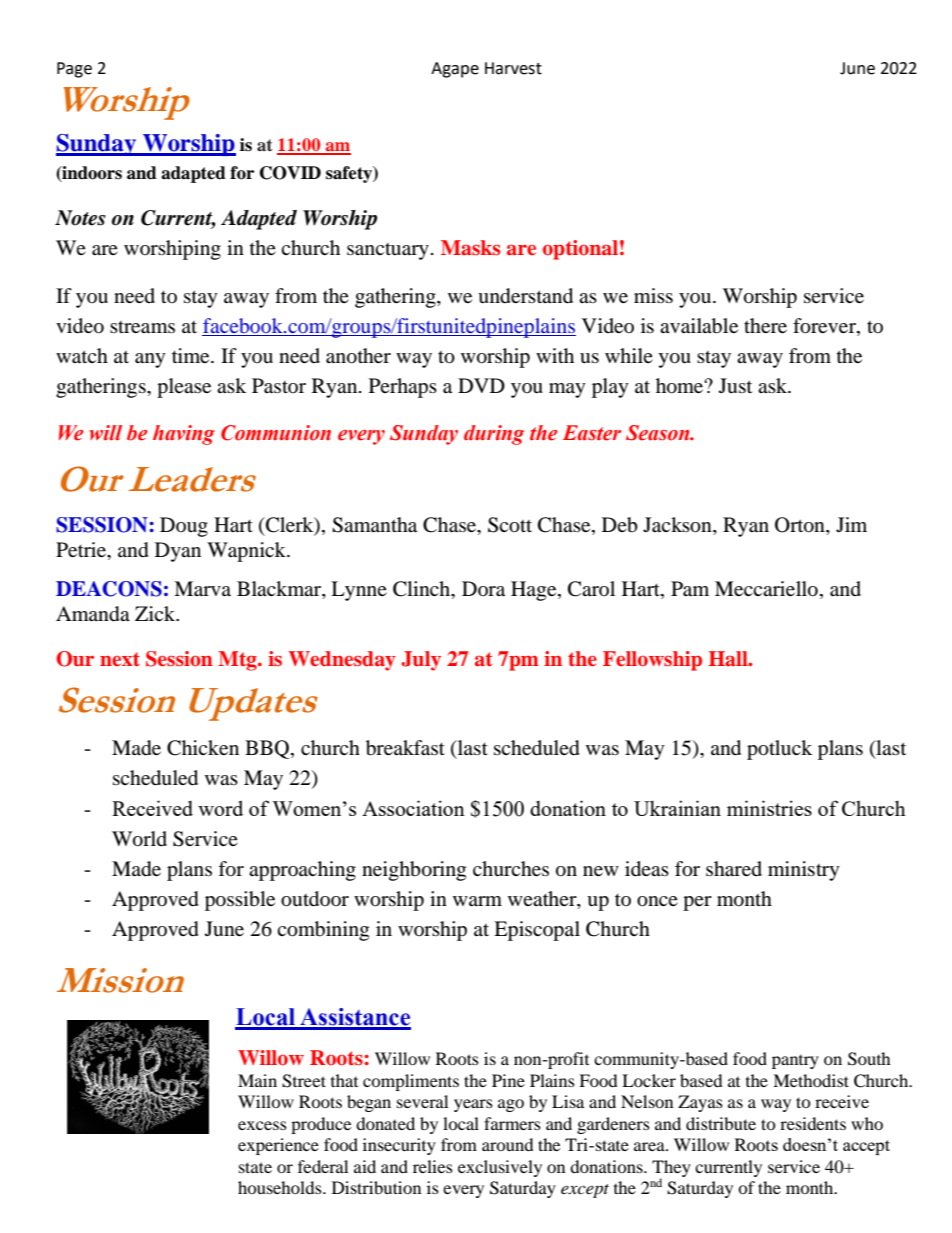 This screenshot has width=952, height=1233. What do you see at coordinates (801, 525) in the screenshot?
I see `Orton` at bounding box center [801, 525].
